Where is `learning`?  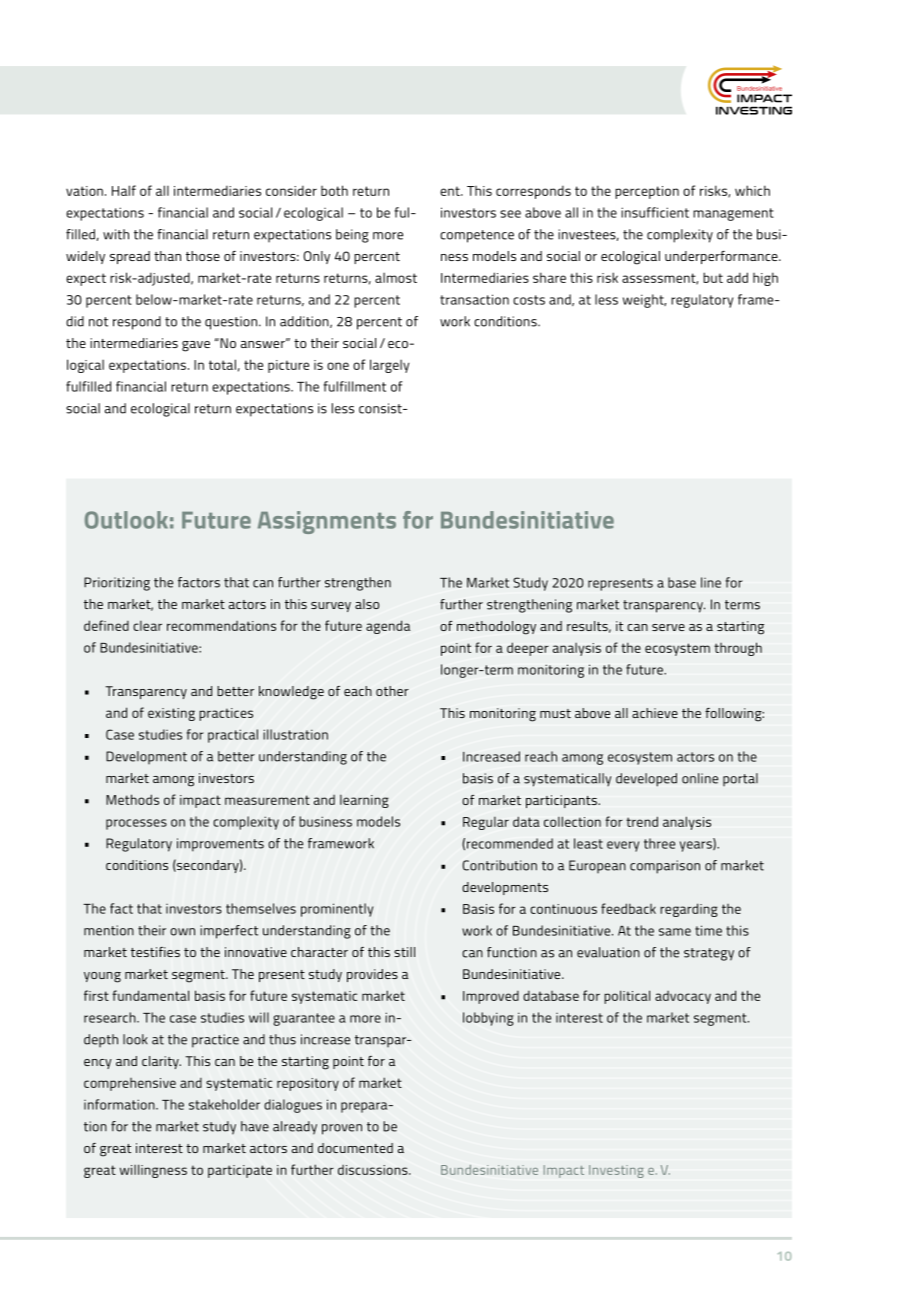
learning is located at coordinates (364, 801).
